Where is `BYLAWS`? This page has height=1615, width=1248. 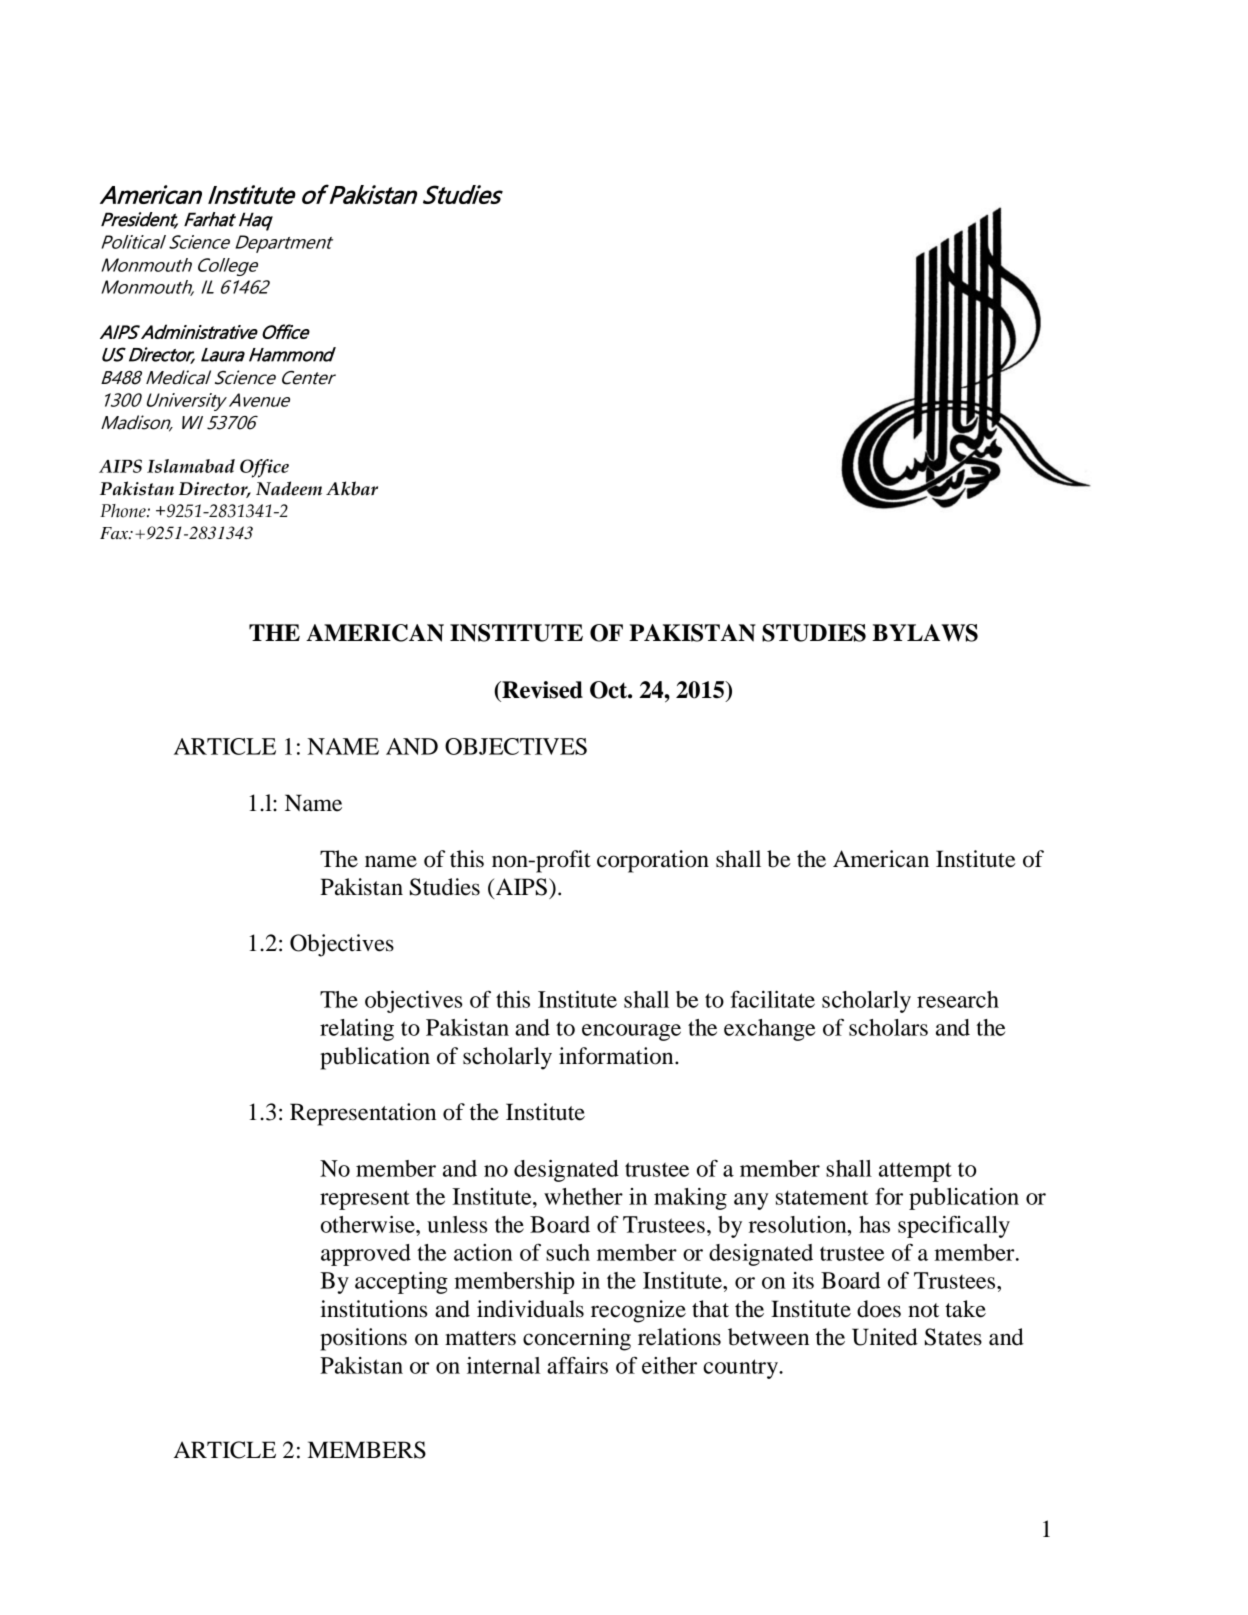
BYLAWS is located at coordinates (925, 633).
